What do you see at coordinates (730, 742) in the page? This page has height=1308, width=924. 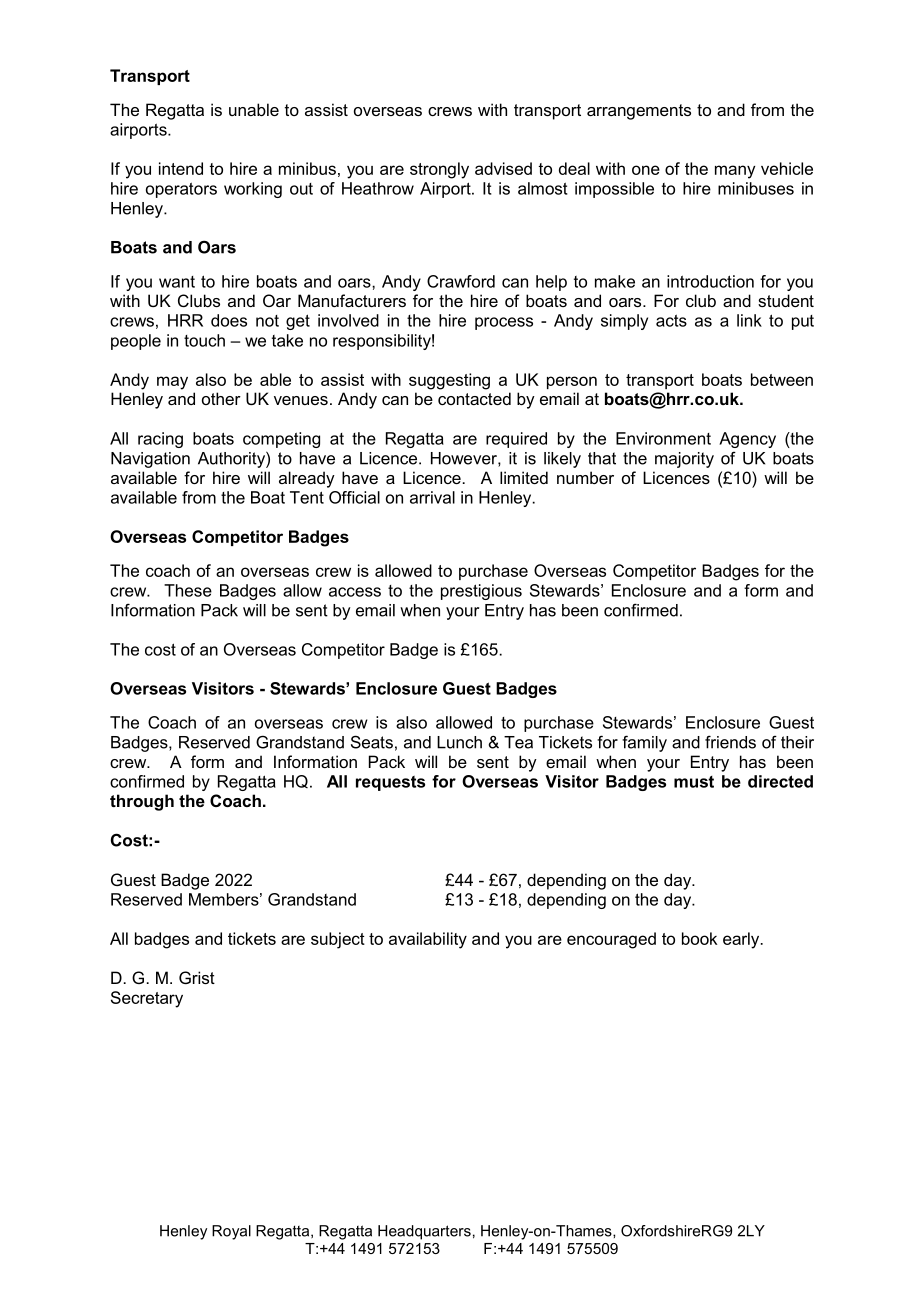 I see `friends` at bounding box center [730, 742].
